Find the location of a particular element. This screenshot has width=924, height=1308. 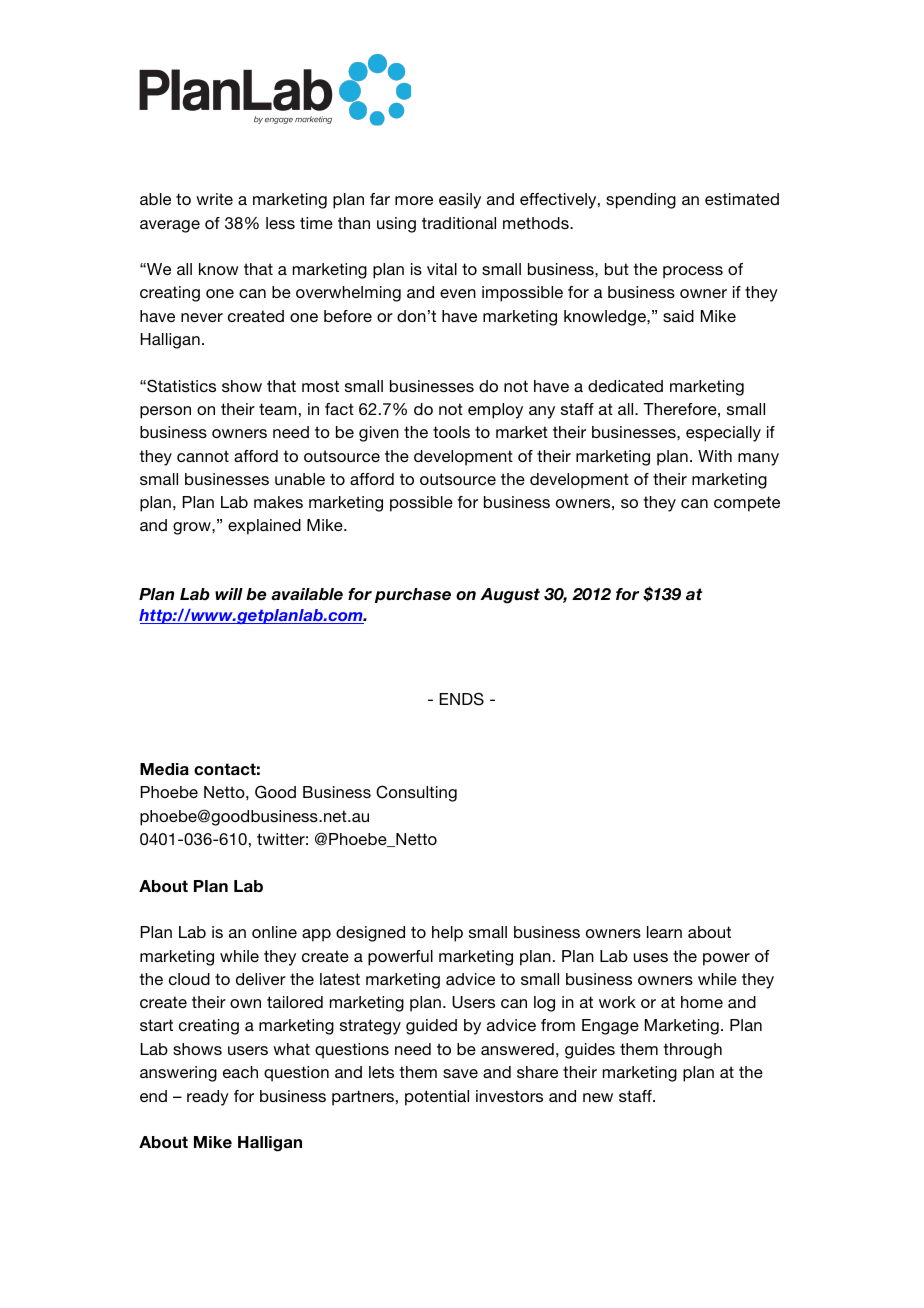

spending is located at coordinates (641, 201).
